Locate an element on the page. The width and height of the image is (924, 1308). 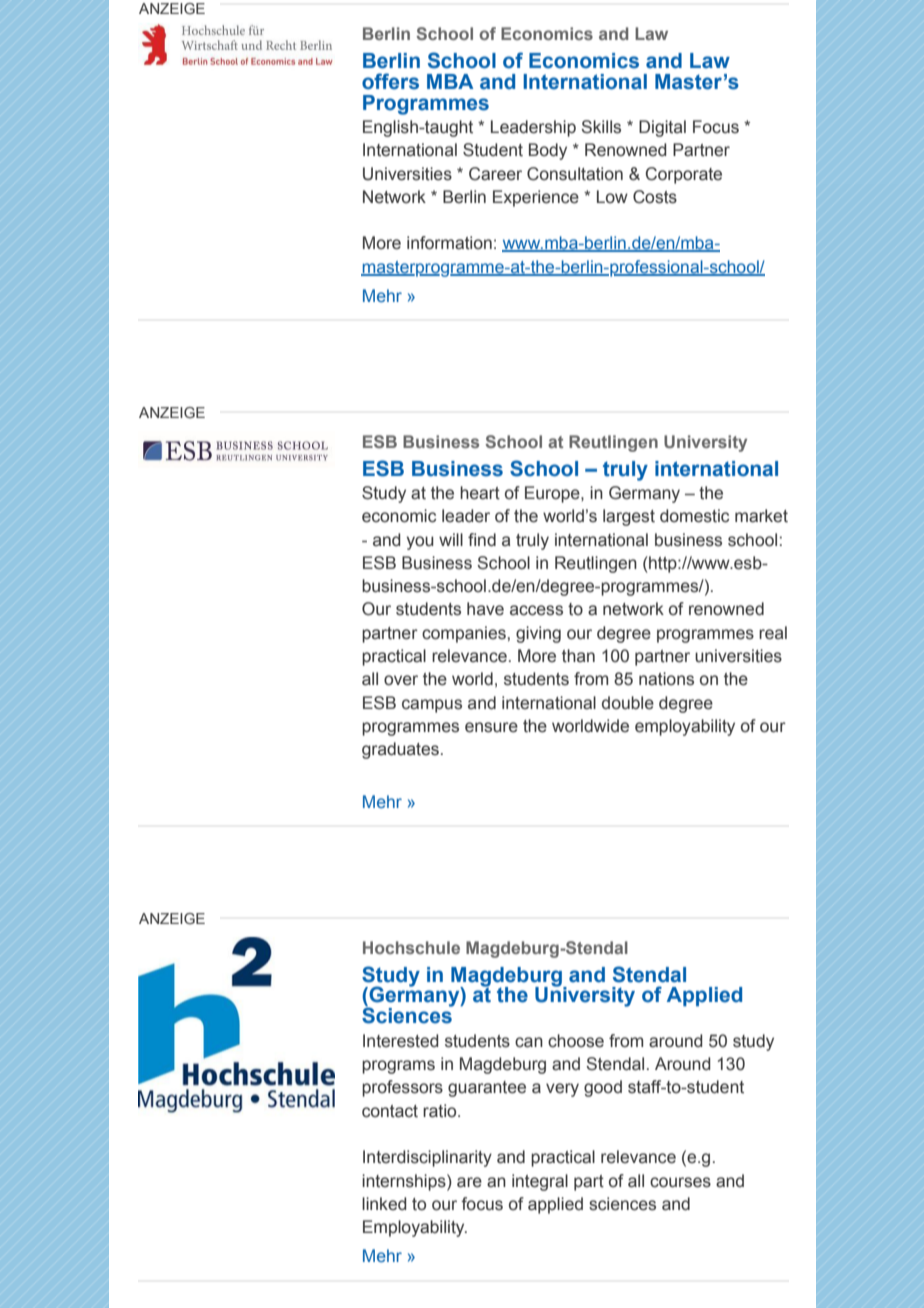
integral is located at coordinates (540, 1182).
